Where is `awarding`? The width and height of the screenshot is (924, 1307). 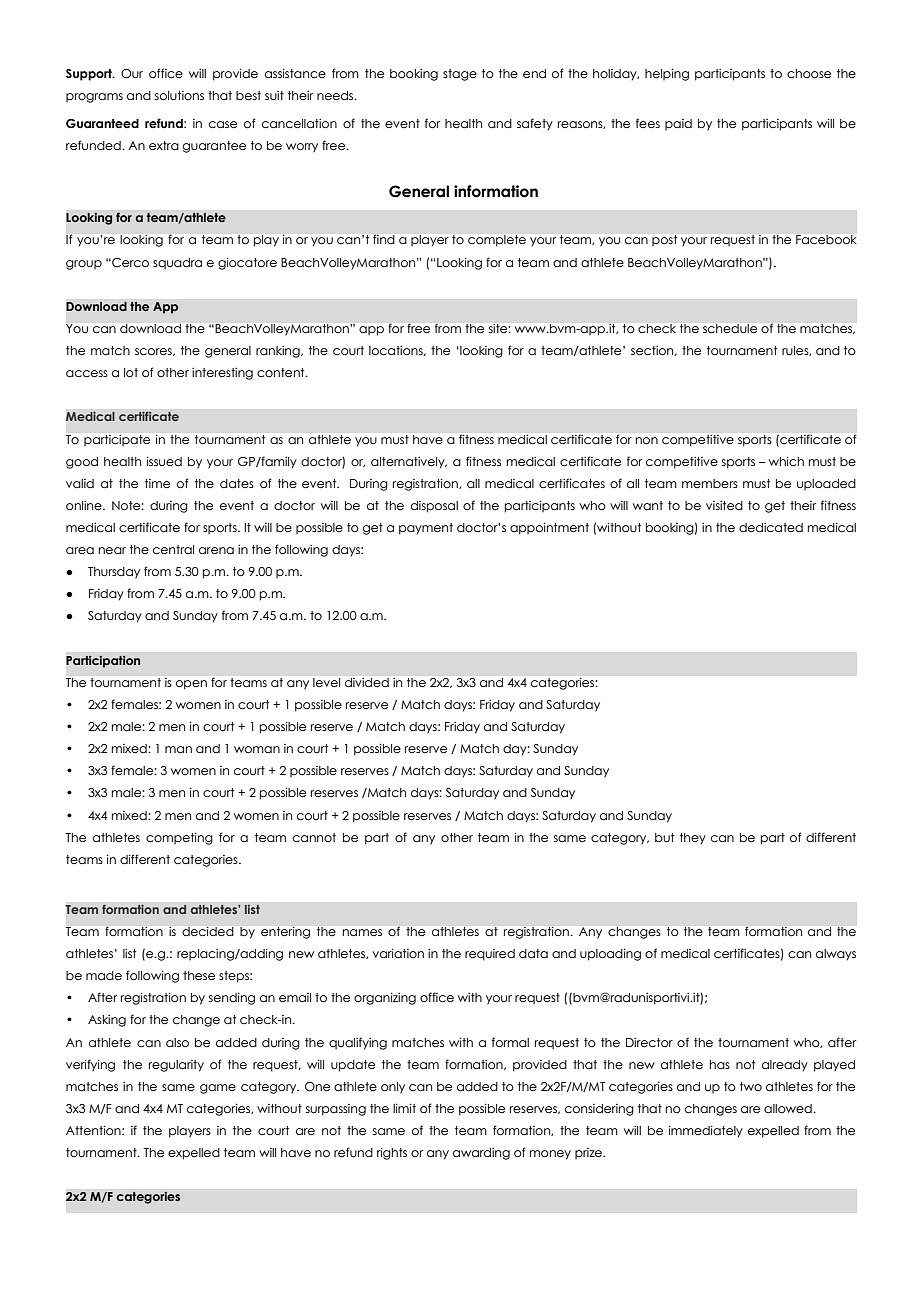
awarding is located at coordinates (481, 1154).
